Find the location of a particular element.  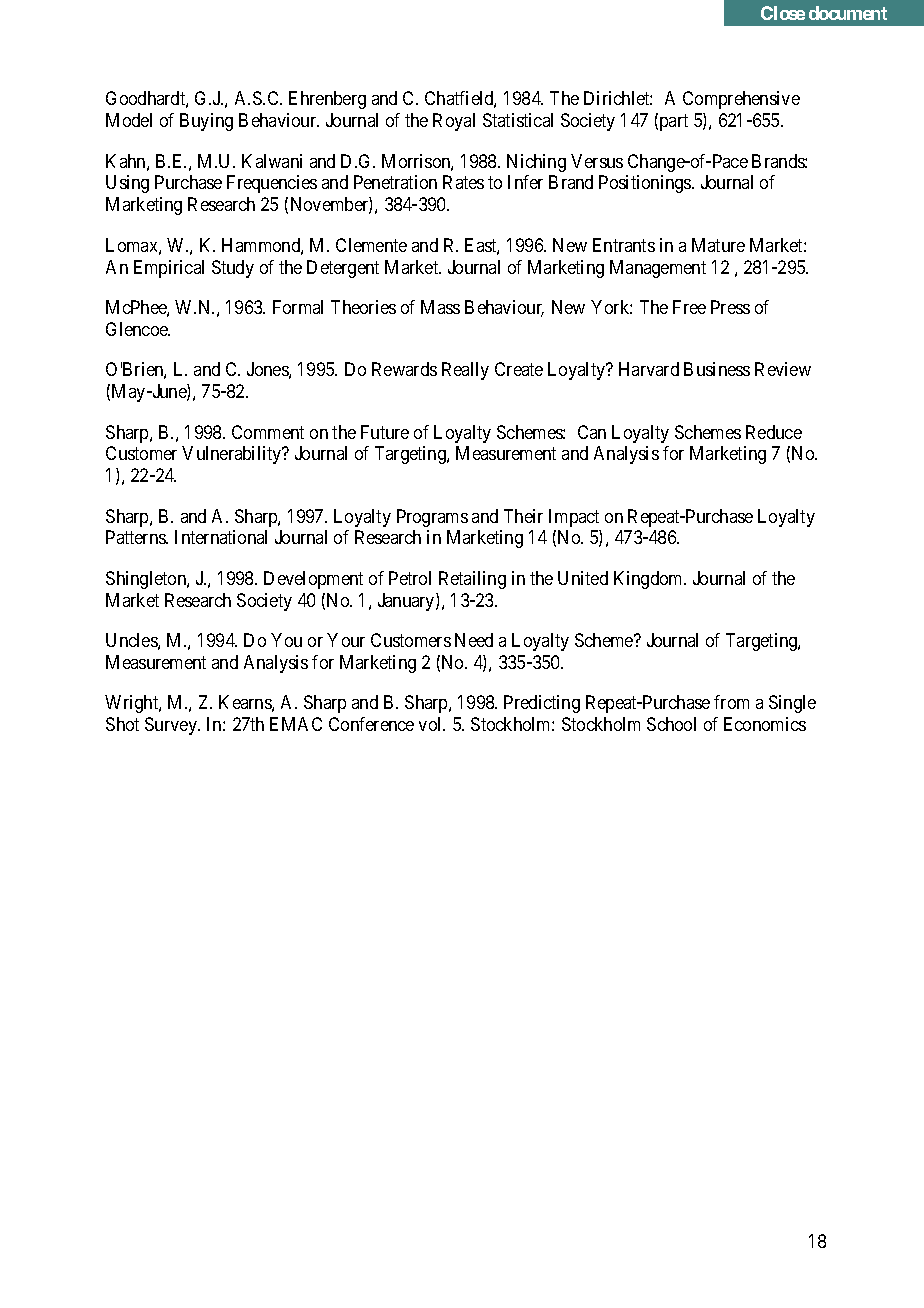

from is located at coordinates (731, 702).
